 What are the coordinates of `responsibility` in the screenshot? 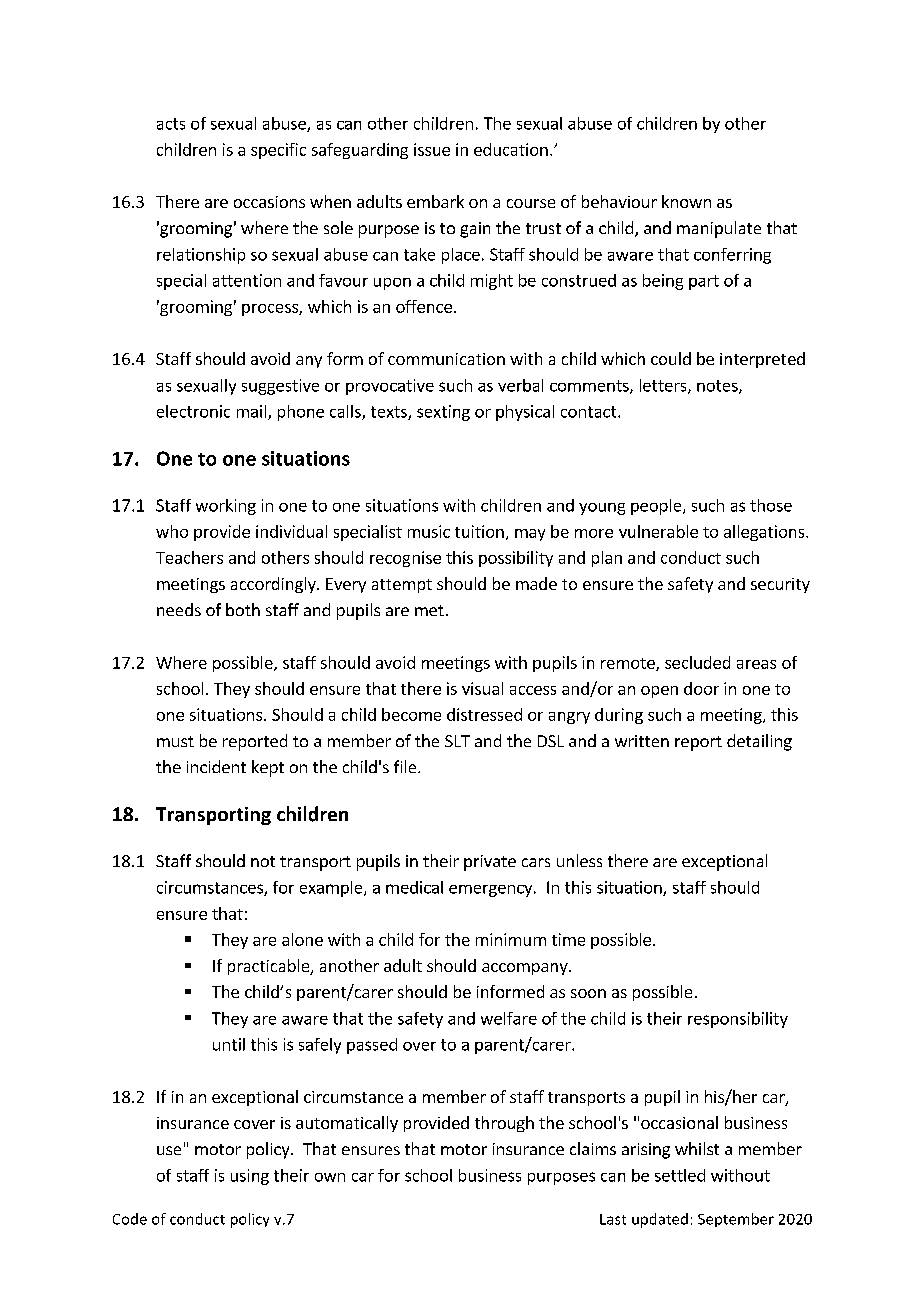 It's located at (738, 1020).
